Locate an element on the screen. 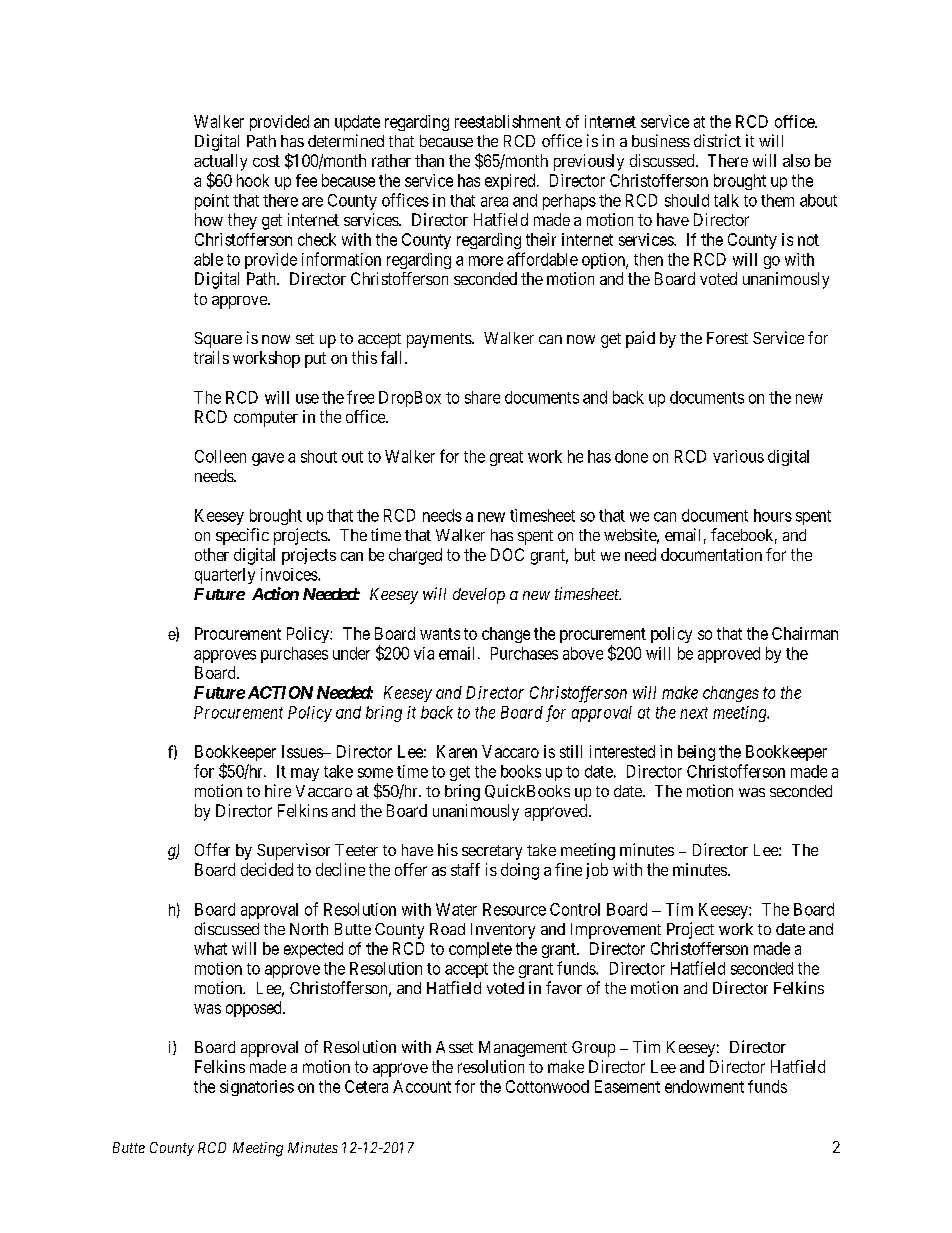 The width and height of the screenshot is (952, 1233). Issues is located at coordinates (303, 751).
